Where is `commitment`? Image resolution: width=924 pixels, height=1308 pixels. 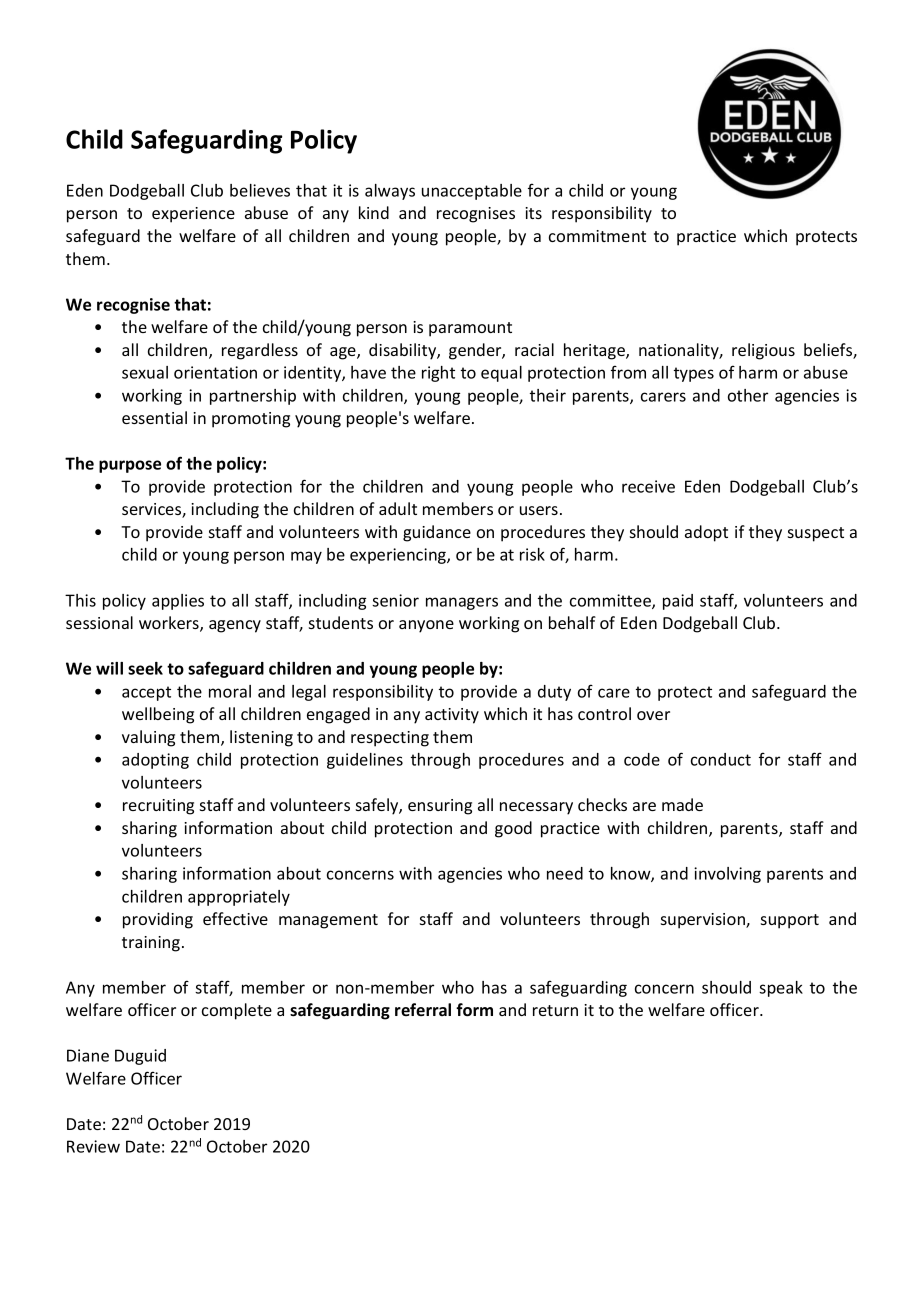 commitment is located at coordinates (597, 236).
